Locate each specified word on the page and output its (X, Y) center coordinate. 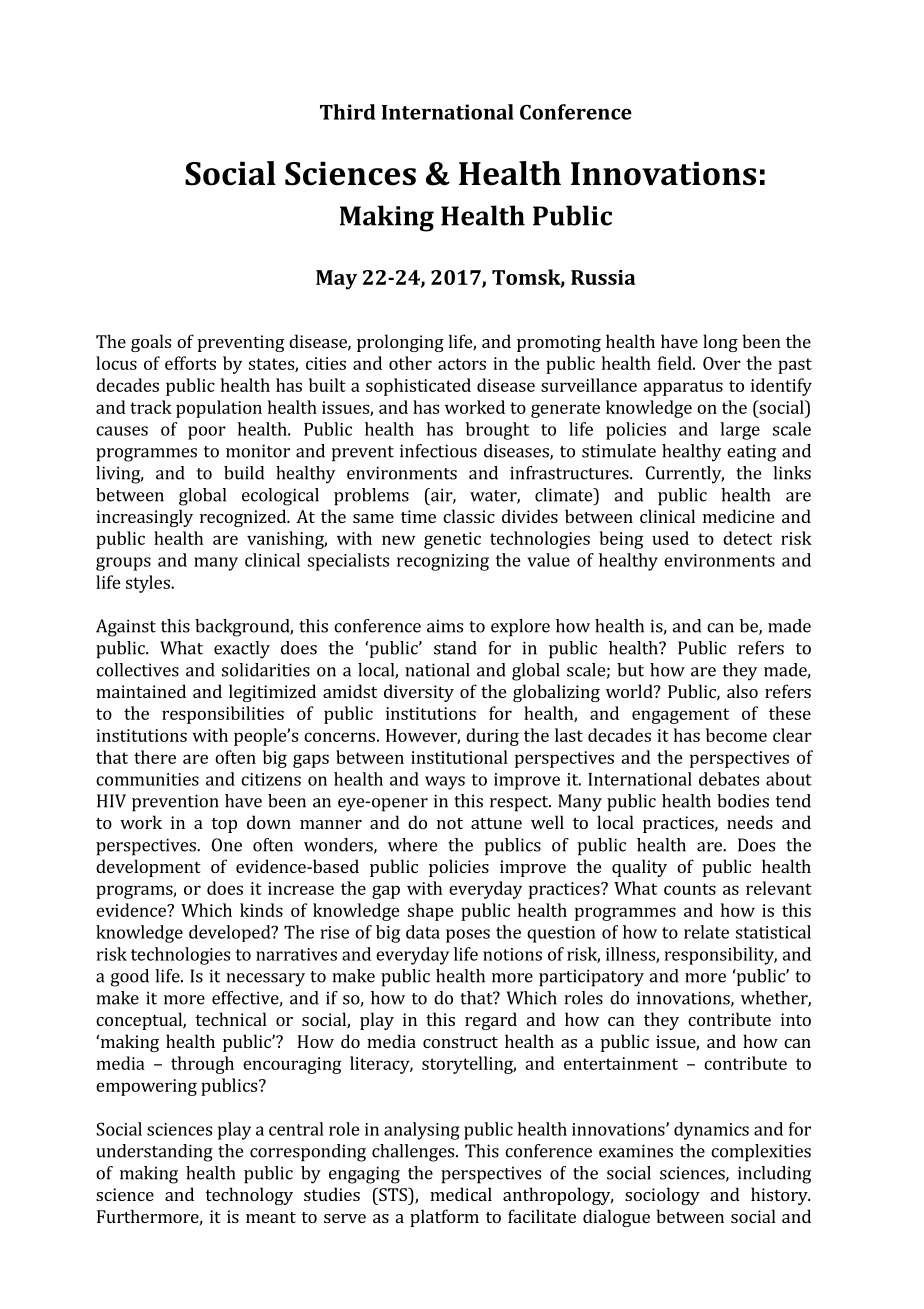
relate (706, 932)
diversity (419, 693)
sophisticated (418, 387)
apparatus (683, 388)
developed (231, 933)
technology (249, 1196)
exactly (242, 650)
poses (468, 936)
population (219, 409)
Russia (603, 277)
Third (347, 112)
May (336, 280)
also (742, 691)
